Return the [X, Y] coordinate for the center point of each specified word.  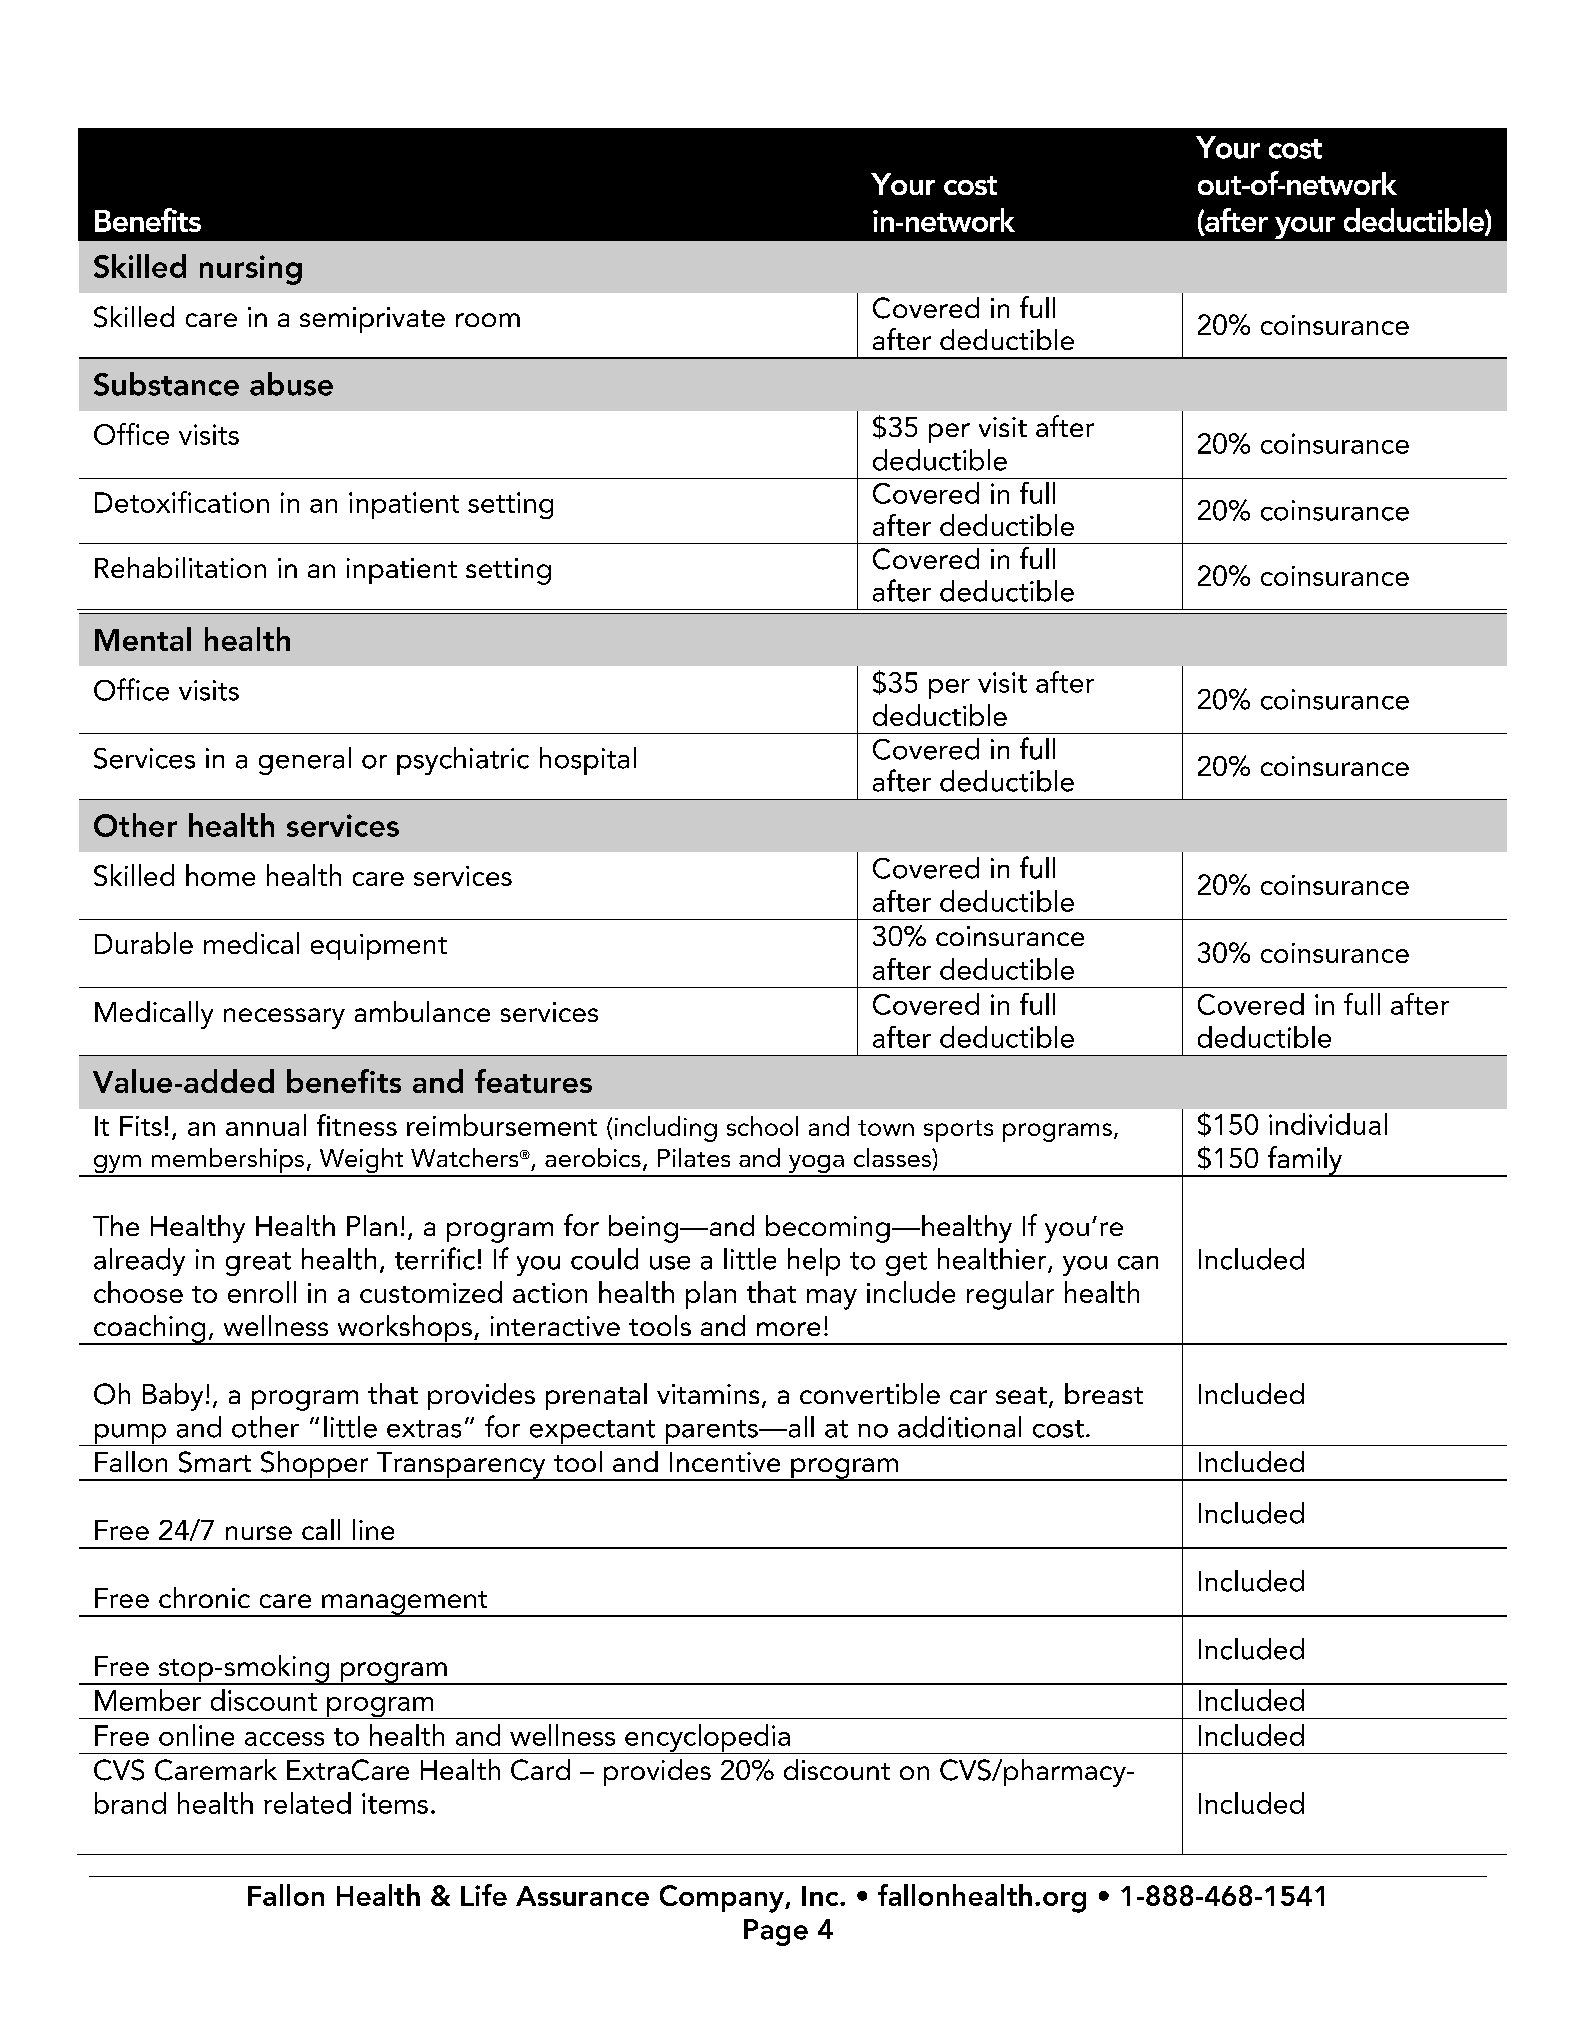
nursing [251, 270]
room [488, 320]
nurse [259, 1533]
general [305, 761]
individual [1328, 1124]
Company [723, 1899]
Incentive [725, 1462]
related [307, 1803]
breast [1104, 1393]
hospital [588, 761]
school [762, 1126]
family [1305, 1161]
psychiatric [463, 761]
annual [266, 1125]
